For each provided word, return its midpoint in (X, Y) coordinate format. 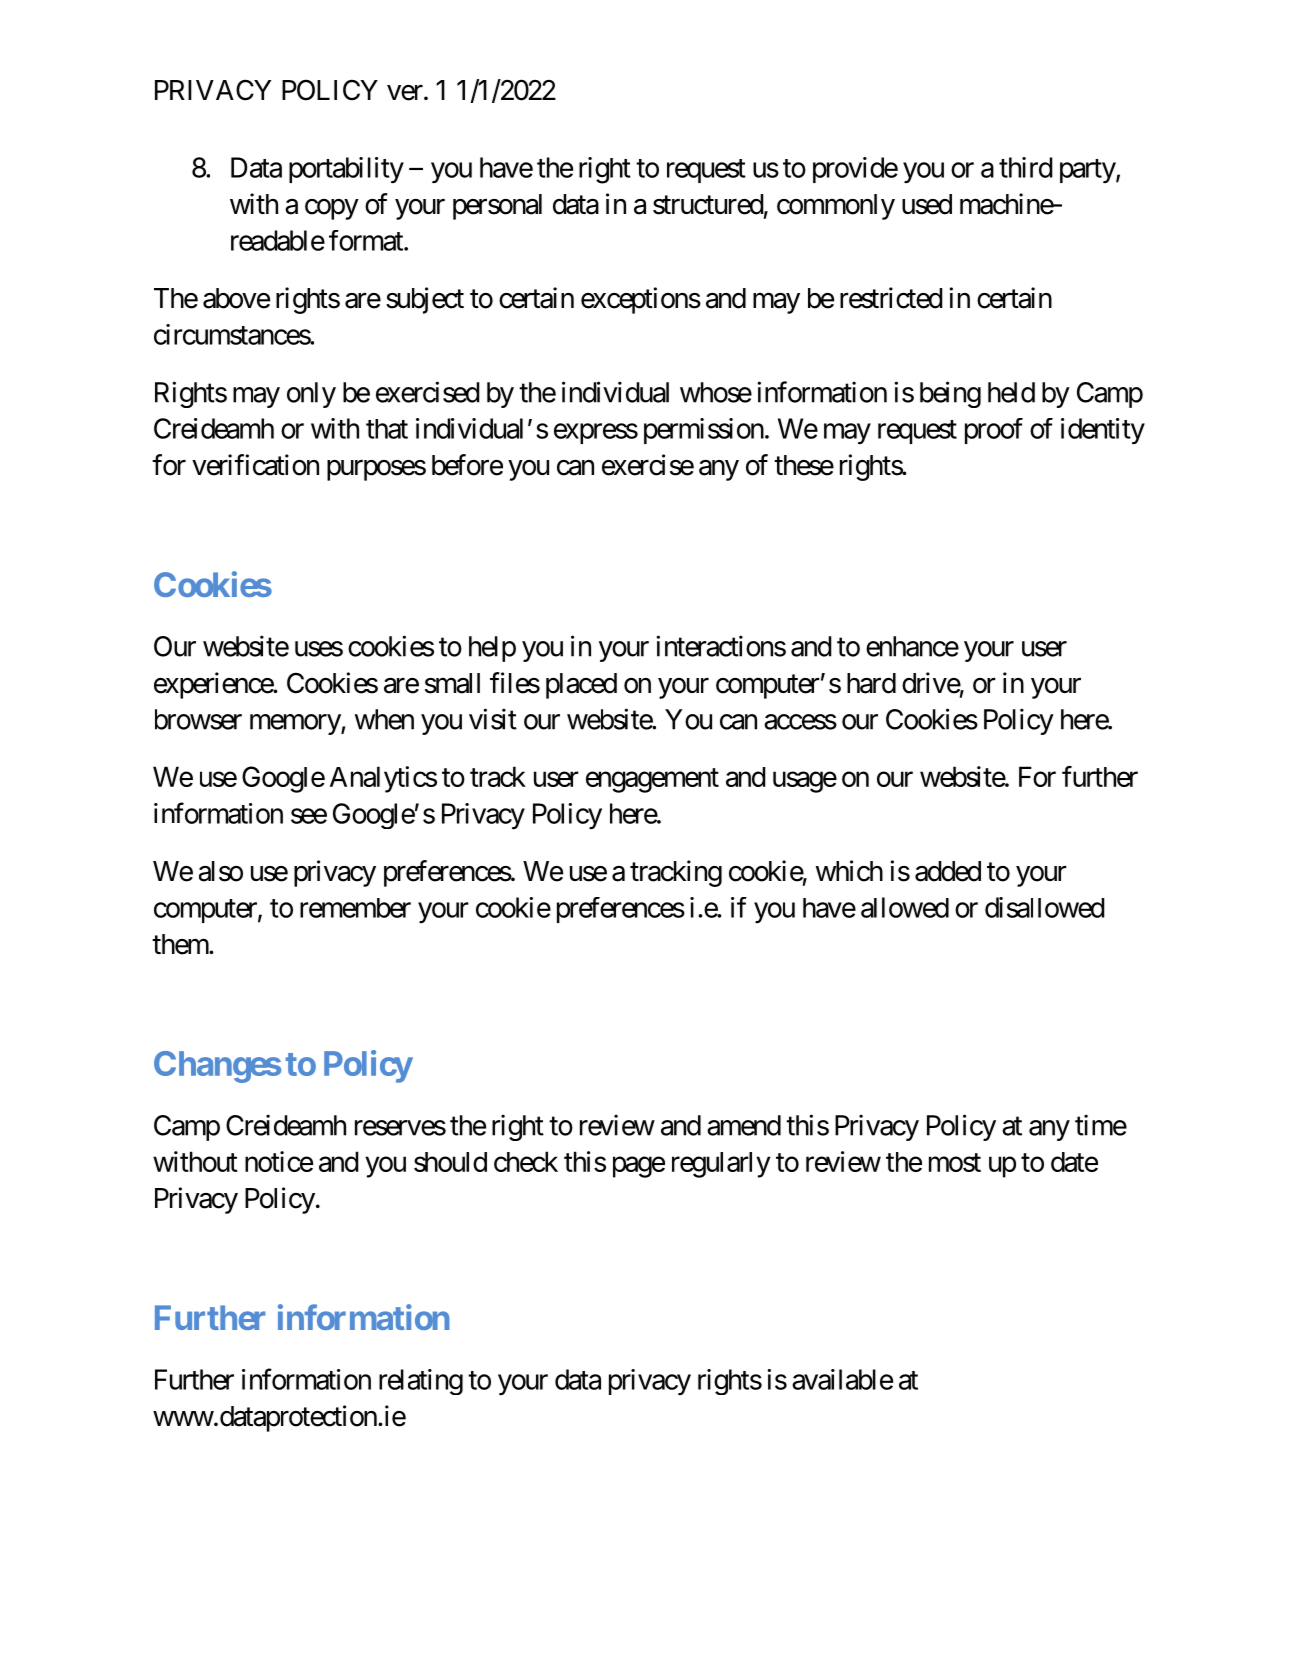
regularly (721, 1165)
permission (704, 431)
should (450, 1162)
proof (994, 431)
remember (355, 908)
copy (332, 209)
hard (871, 683)
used (927, 204)
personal (497, 207)
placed (581, 686)
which (849, 871)
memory (296, 724)
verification (255, 465)
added (948, 871)
